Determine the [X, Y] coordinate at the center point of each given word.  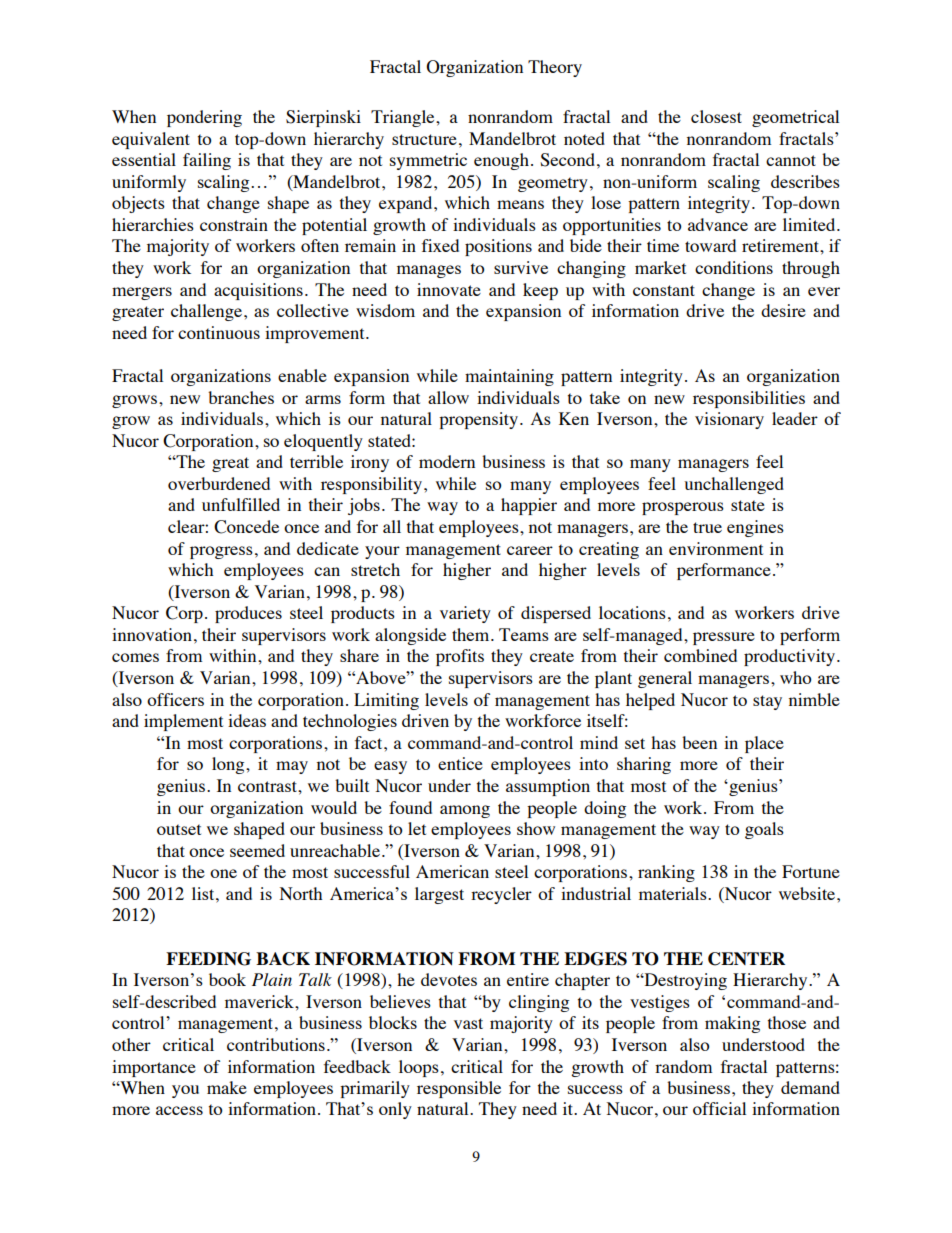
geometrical [795, 118]
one [223, 873]
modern [447, 461]
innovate [449, 289]
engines [755, 528]
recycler [501, 895]
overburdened [219, 483]
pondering [204, 118]
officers [175, 699]
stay [767, 702]
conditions [734, 267]
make [227, 1087]
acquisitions [258, 291]
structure [424, 139]
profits [460, 657]
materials [674, 893]
